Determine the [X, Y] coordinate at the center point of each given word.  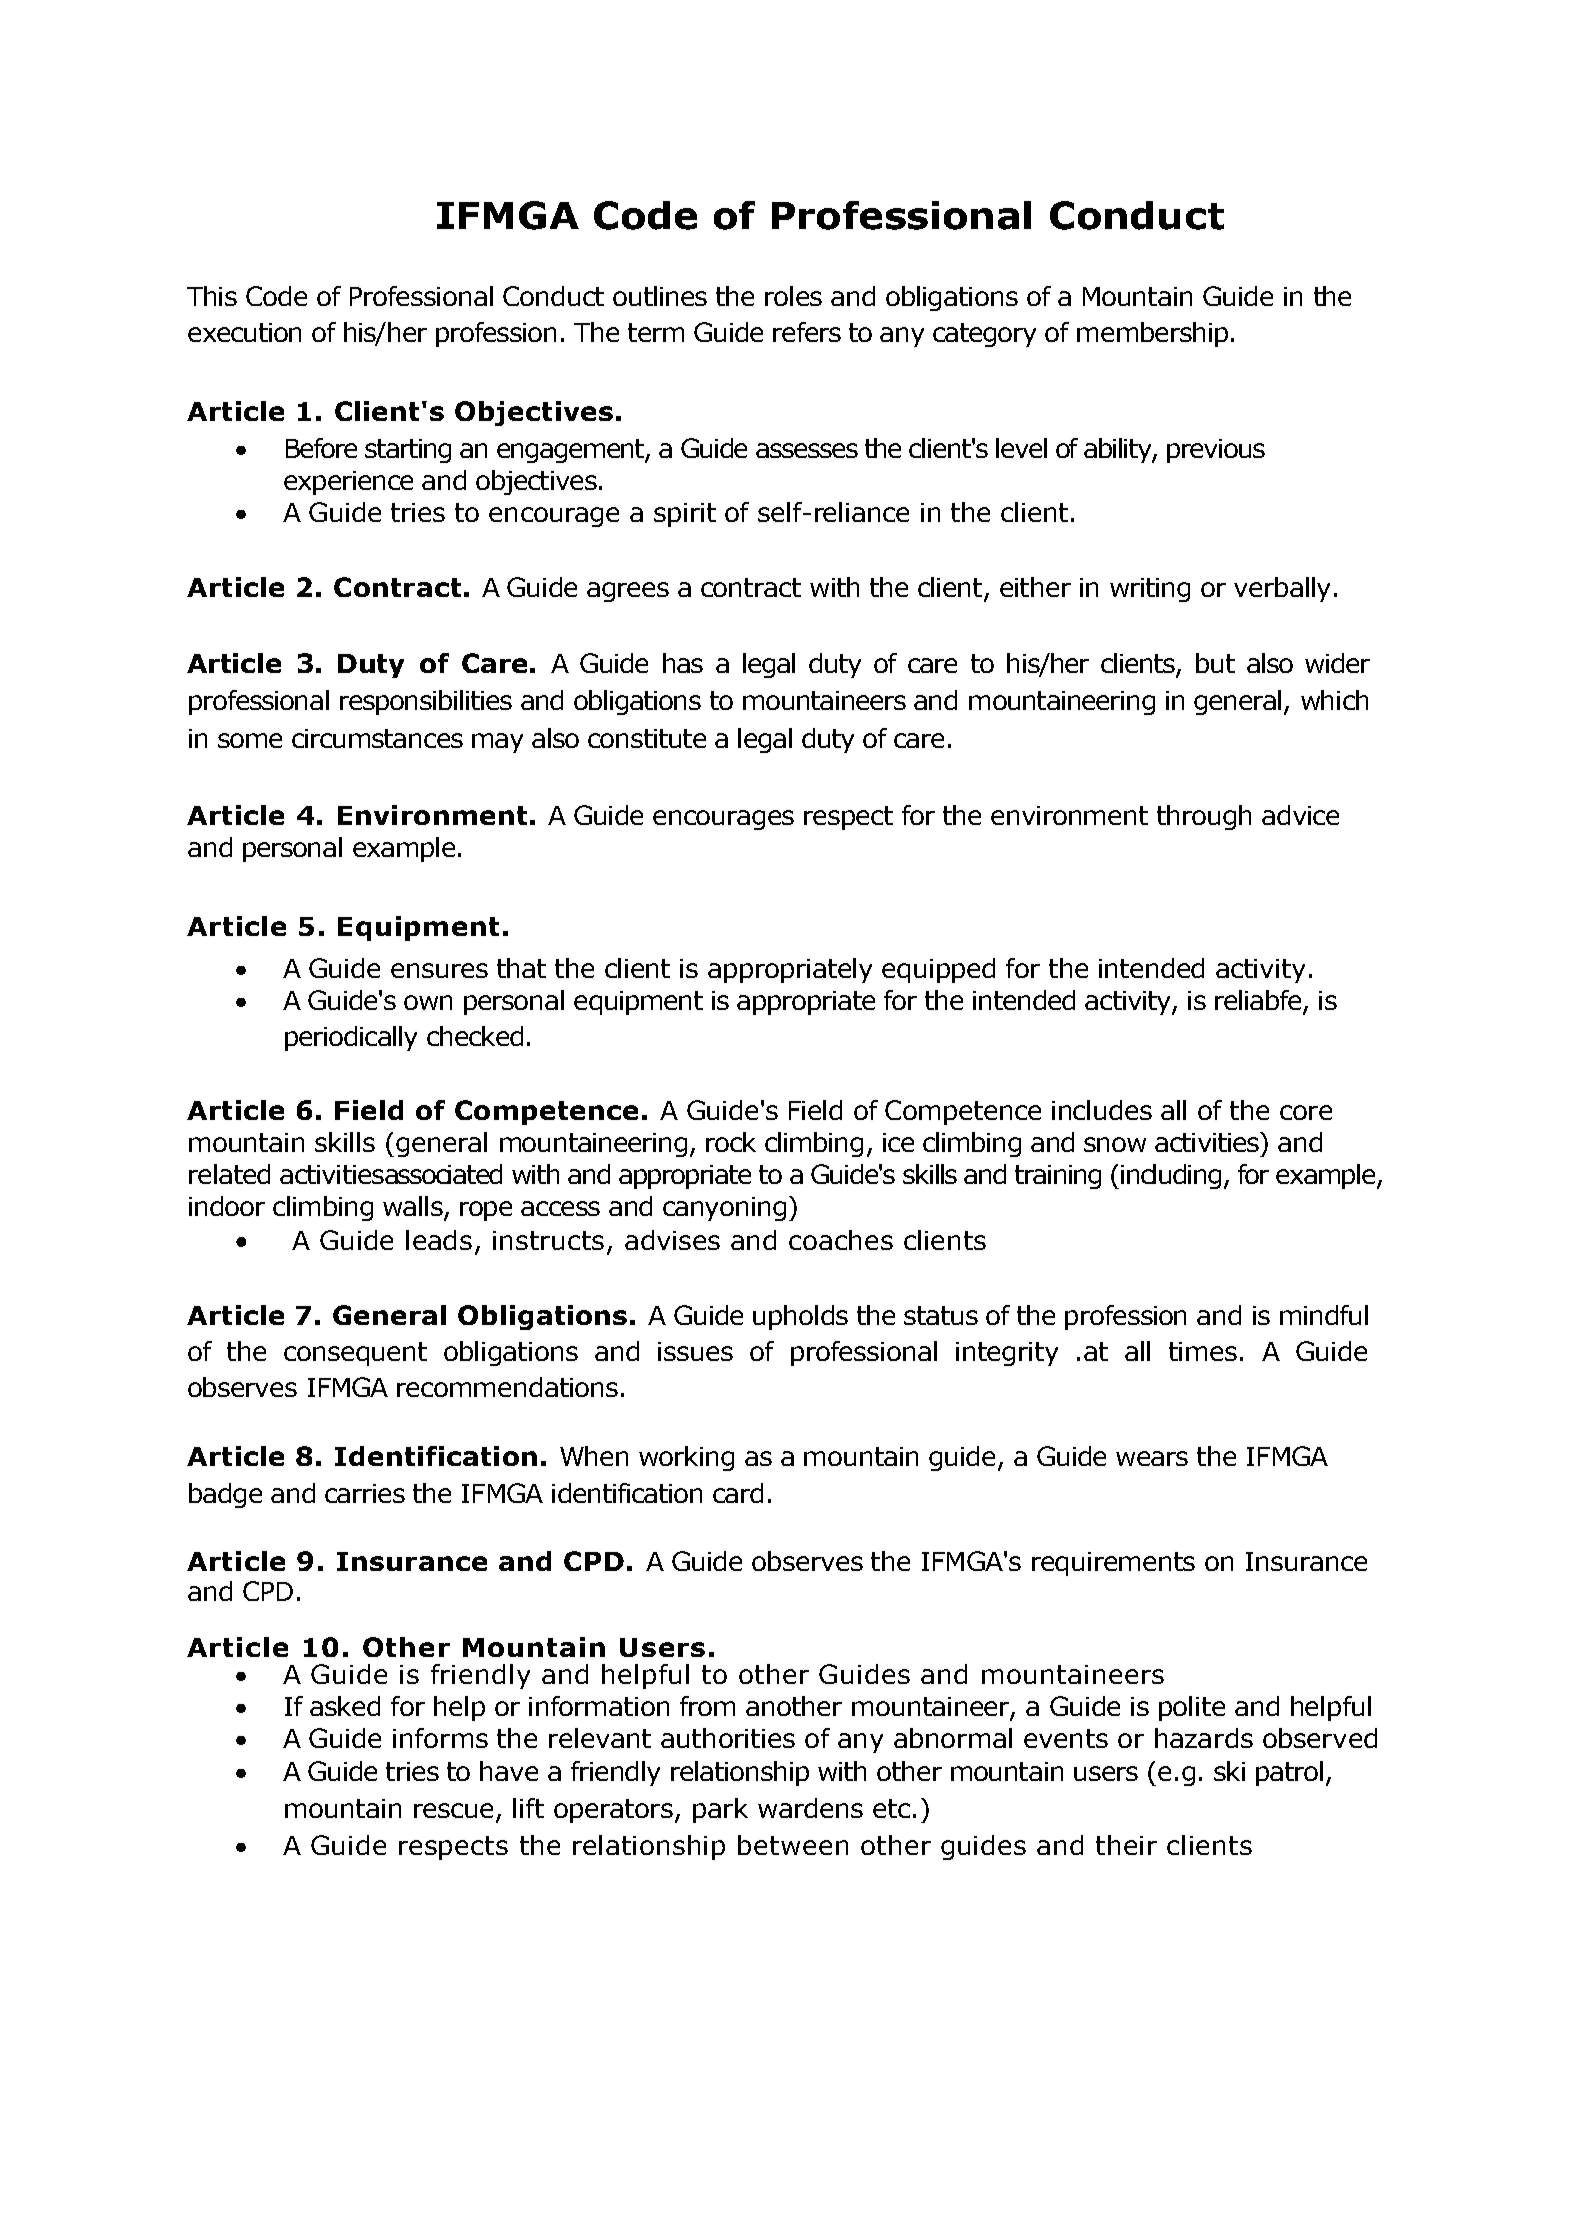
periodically [351, 1038]
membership [1152, 334]
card [738, 1493]
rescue [455, 1812]
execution [244, 332]
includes [1102, 1110]
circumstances [377, 738]
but [1215, 663]
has [683, 663]
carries [365, 1493]
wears [1152, 1458]
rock [731, 1142]
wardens [810, 1808]
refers [807, 332]
